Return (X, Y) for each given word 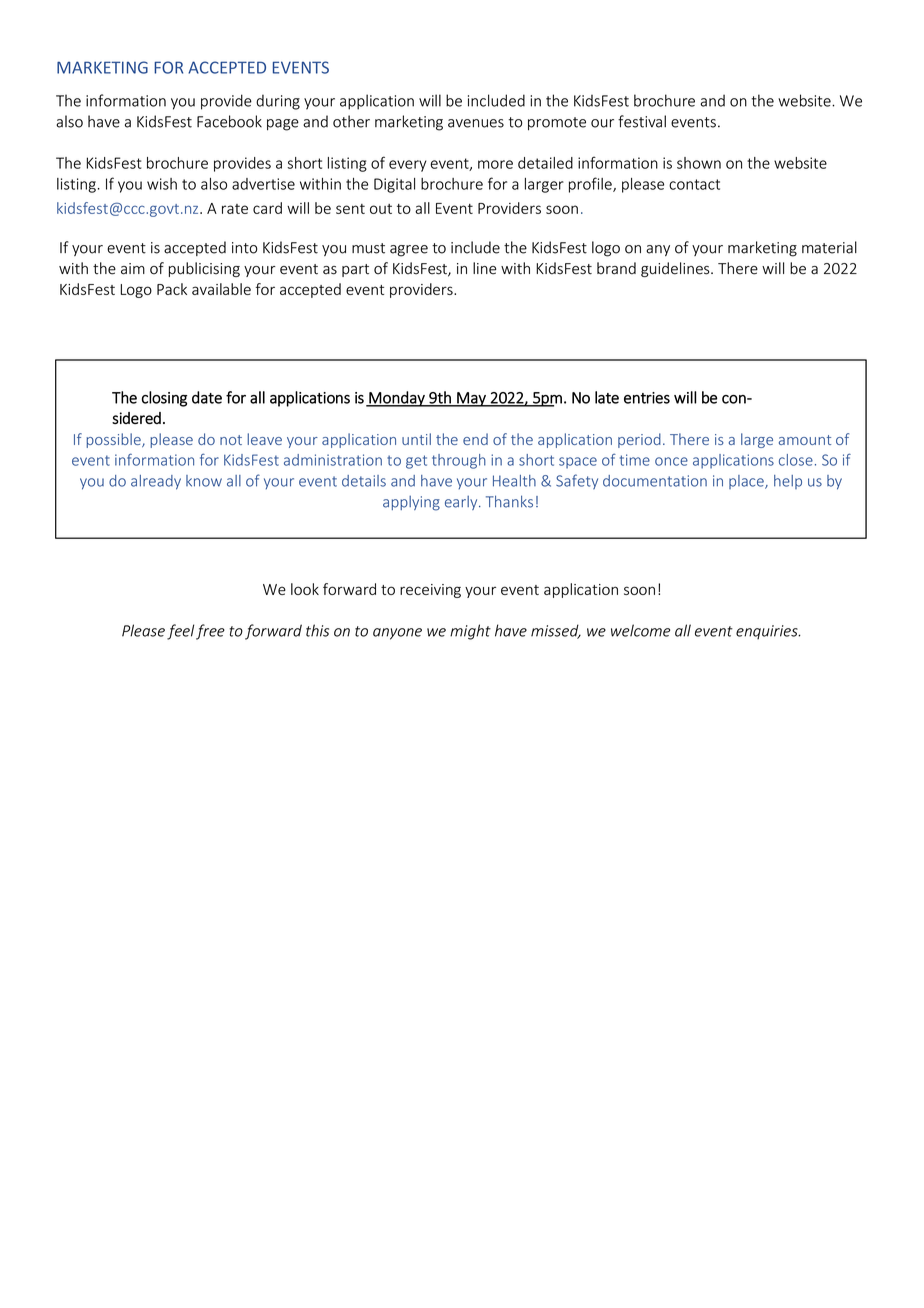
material (829, 247)
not (231, 440)
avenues (476, 123)
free (210, 632)
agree (409, 251)
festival (642, 121)
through (459, 461)
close (796, 460)
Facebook (229, 121)
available (221, 289)
